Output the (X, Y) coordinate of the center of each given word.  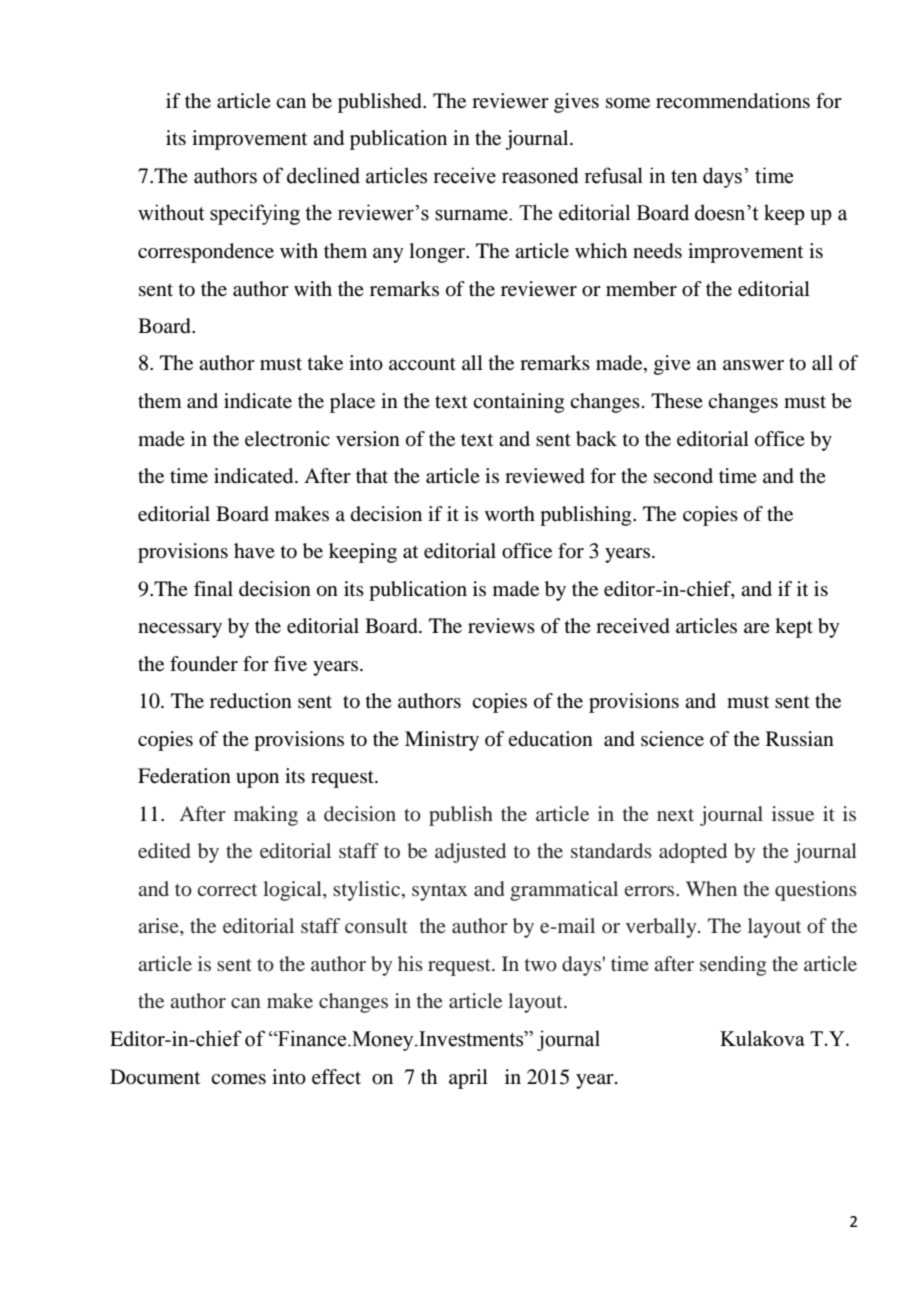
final (213, 589)
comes (238, 1079)
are (757, 628)
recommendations (733, 101)
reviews (501, 625)
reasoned (540, 175)
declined (323, 175)
